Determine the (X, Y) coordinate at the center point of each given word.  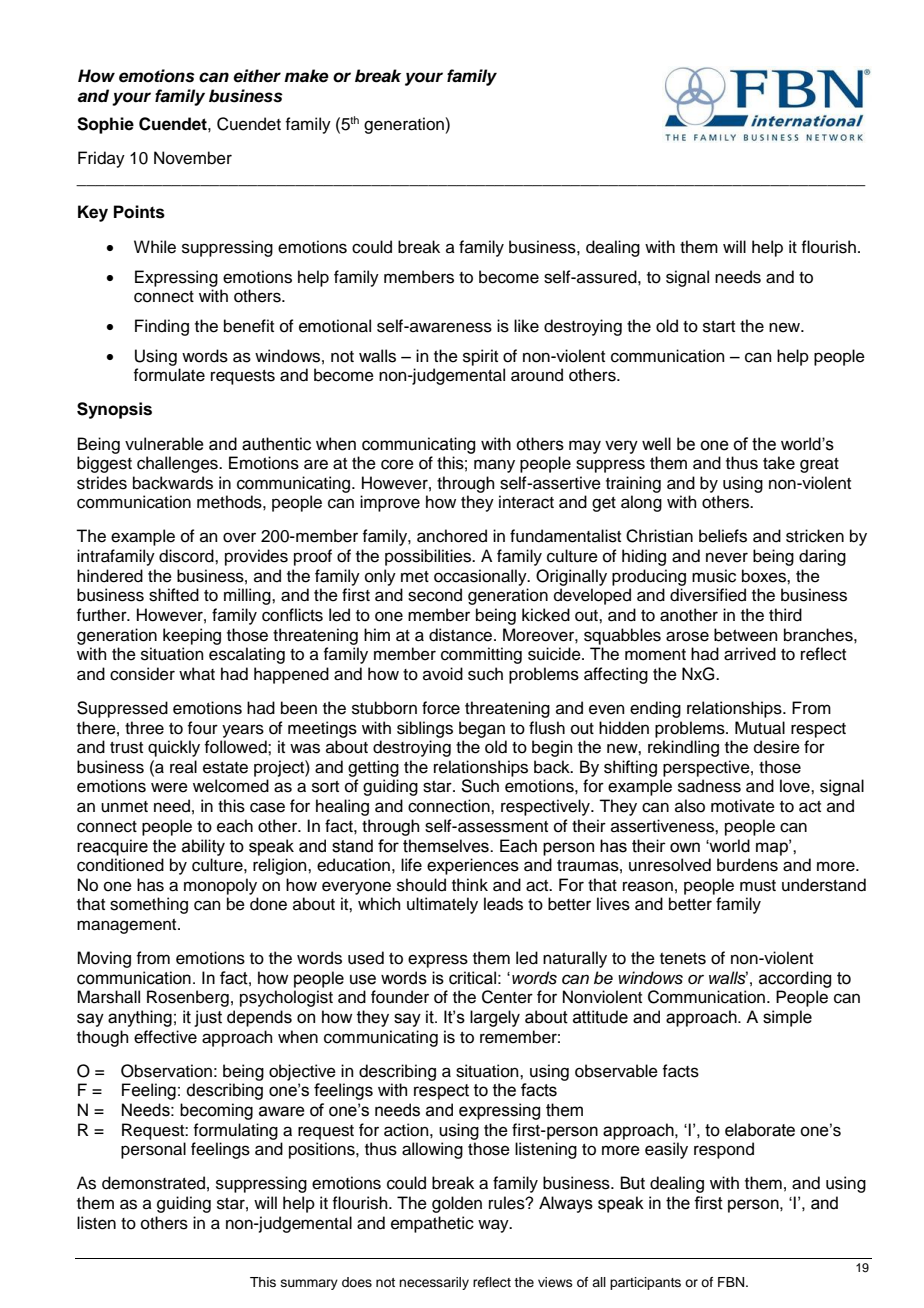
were (169, 787)
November (193, 158)
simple (787, 1018)
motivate (743, 806)
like (526, 326)
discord (187, 556)
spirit (480, 357)
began (482, 729)
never (727, 557)
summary (309, 1284)
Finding (162, 327)
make (306, 76)
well (656, 444)
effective (165, 1037)
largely (495, 1018)
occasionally (481, 577)
